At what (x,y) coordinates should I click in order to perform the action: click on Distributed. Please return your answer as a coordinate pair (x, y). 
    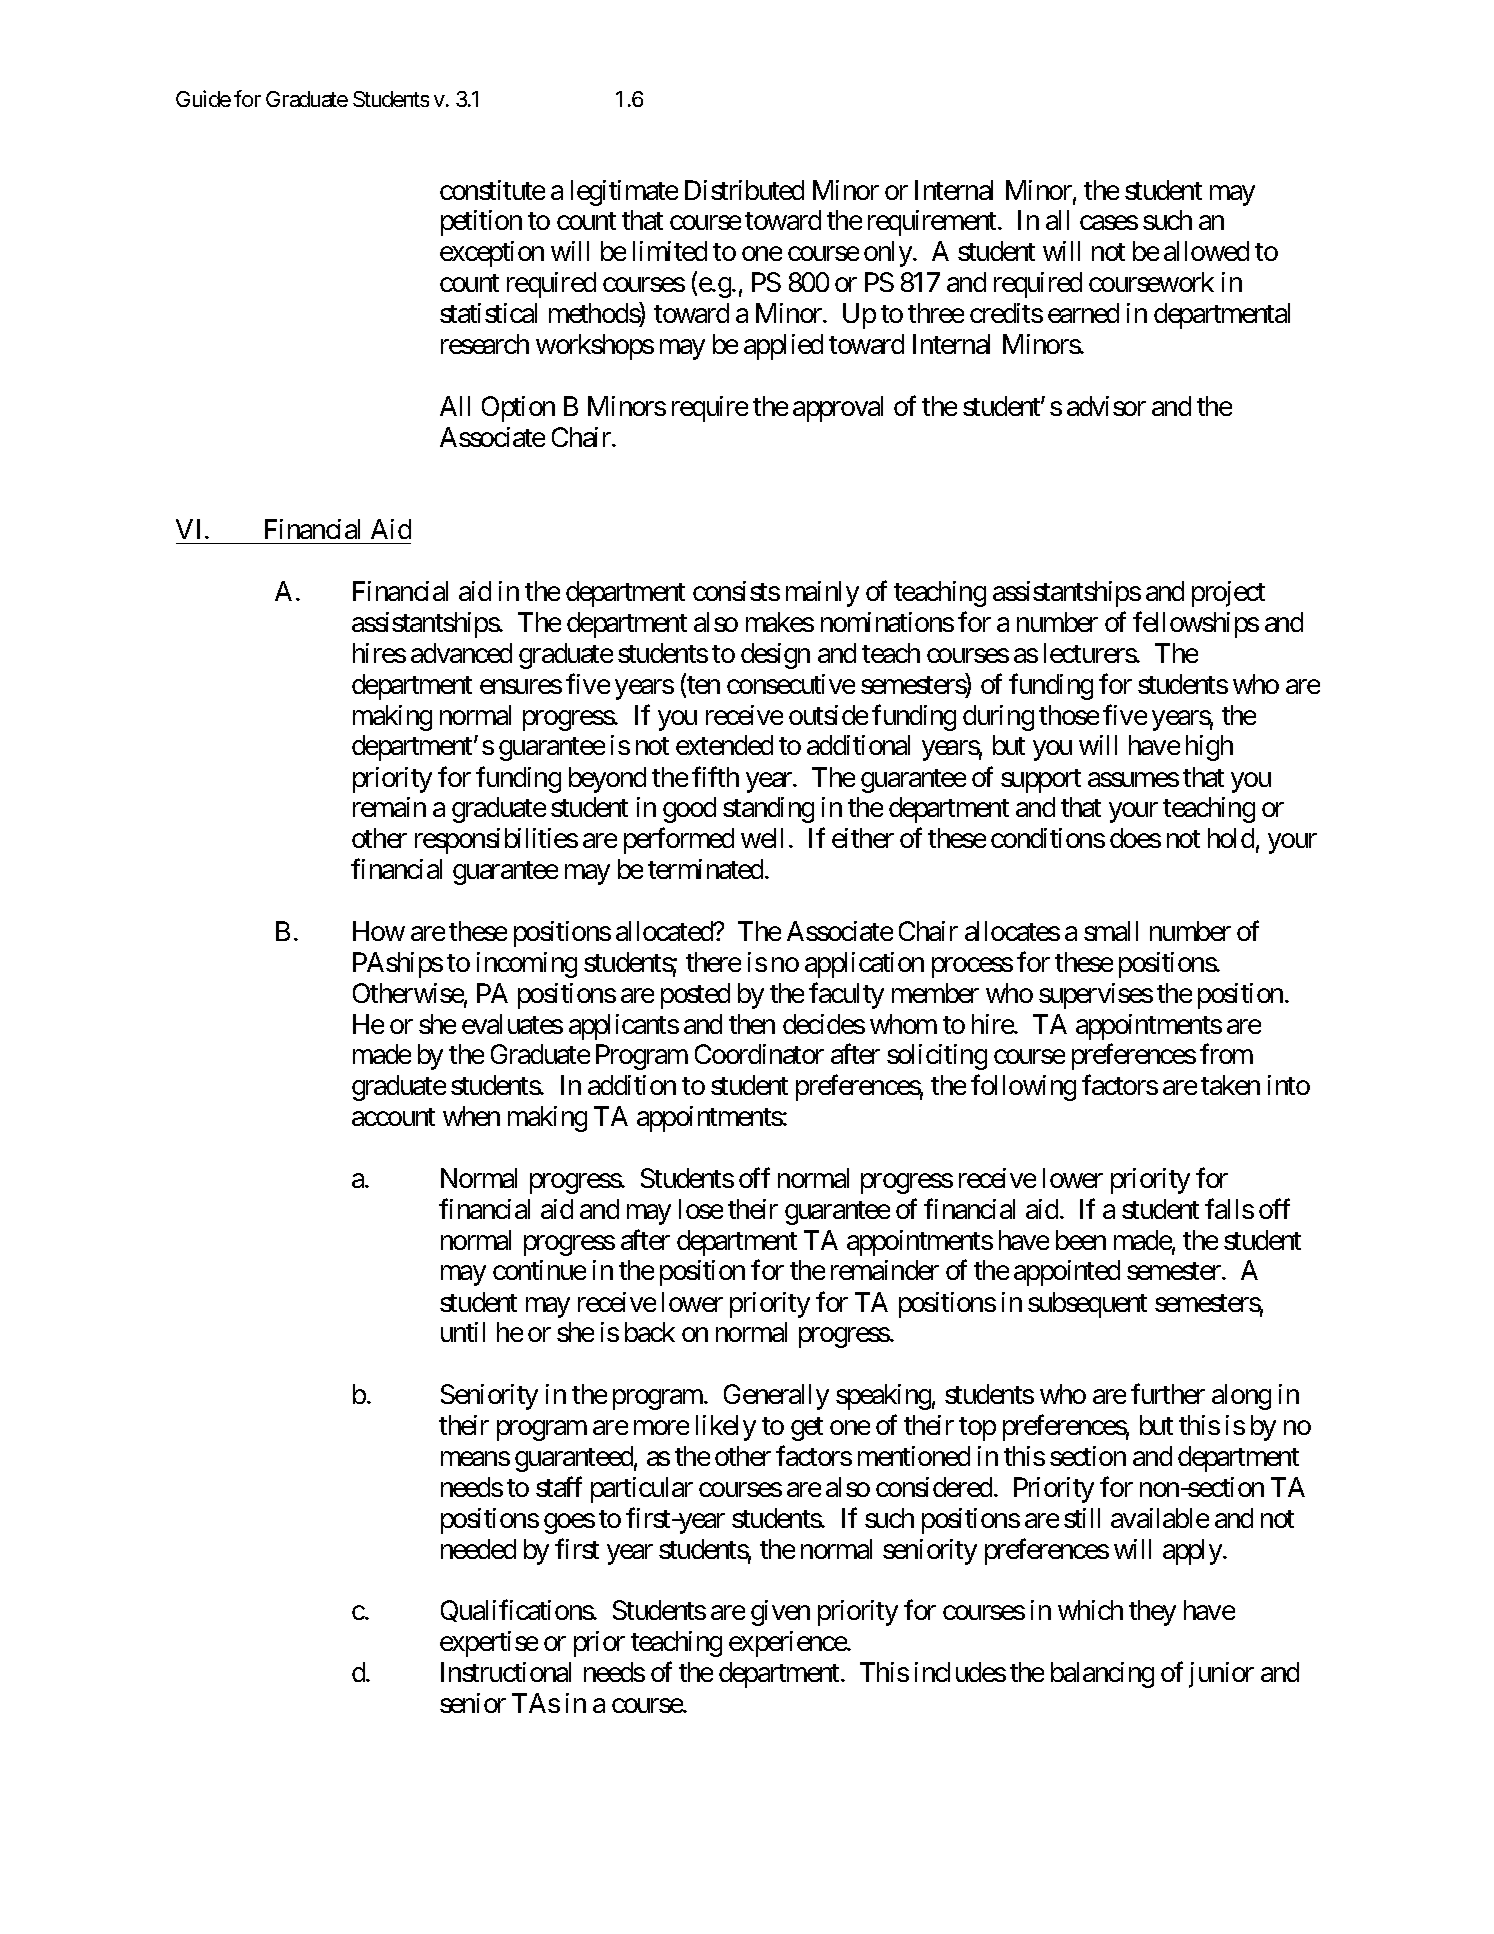
    Looking at the image, I should click on (744, 190).
